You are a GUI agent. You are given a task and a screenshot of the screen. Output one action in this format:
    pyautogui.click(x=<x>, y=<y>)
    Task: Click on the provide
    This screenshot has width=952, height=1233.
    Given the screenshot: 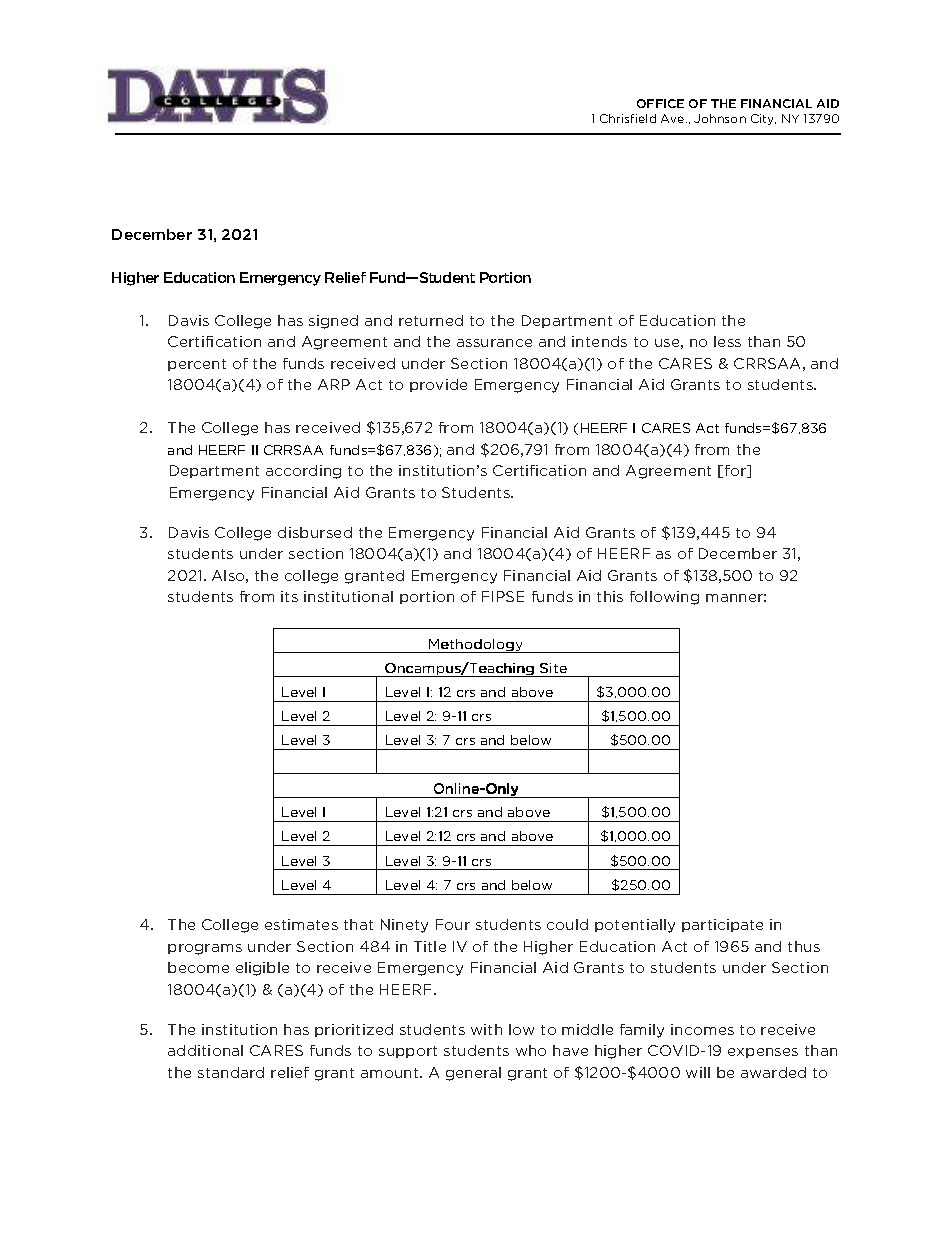 What is the action you would take?
    pyautogui.click(x=438, y=385)
